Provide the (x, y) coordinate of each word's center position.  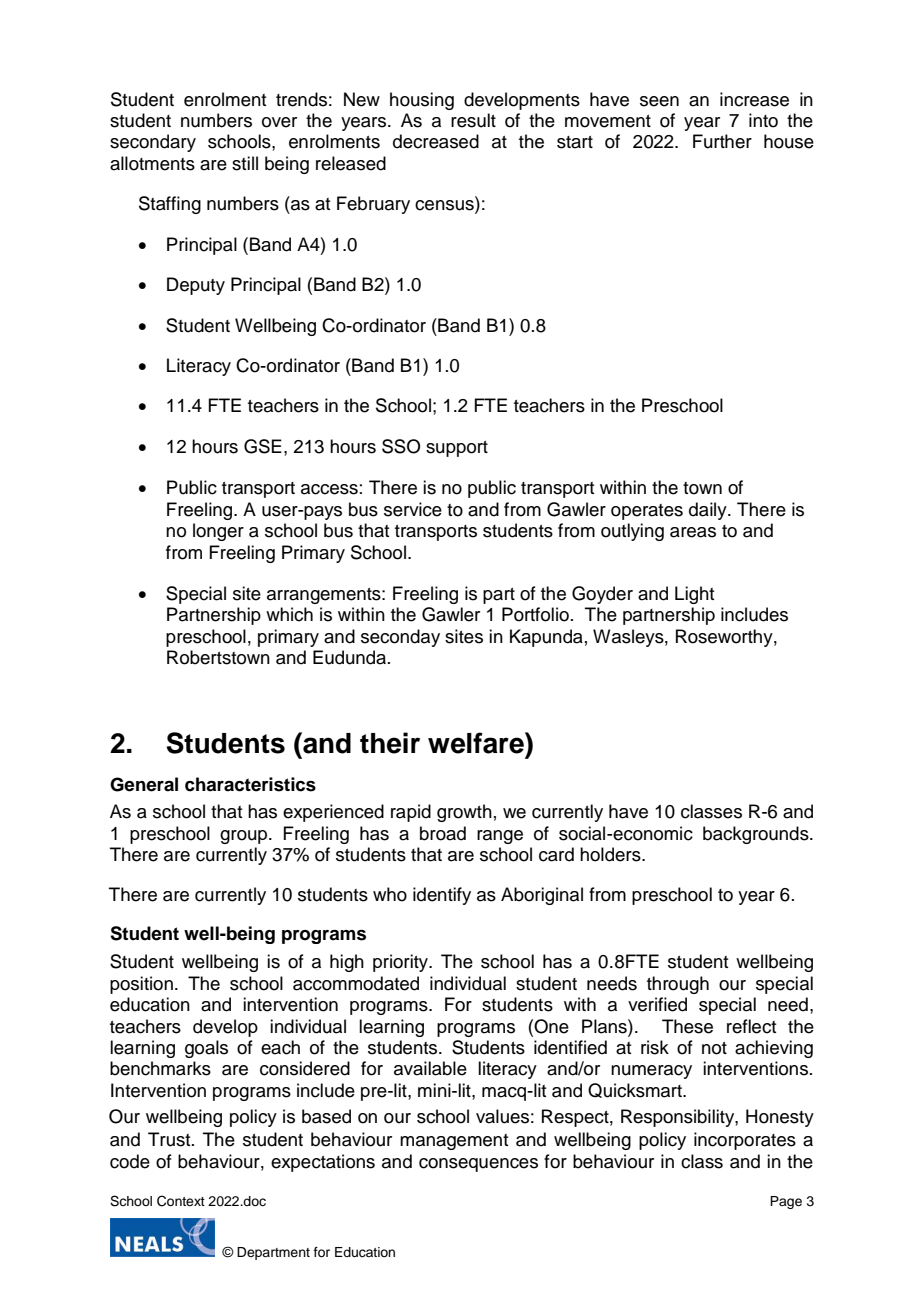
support (457, 449)
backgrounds (757, 835)
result (473, 120)
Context (181, 1201)
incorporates (745, 1141)
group (245, 837)
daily (709, 511)
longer (218, 532)
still (245, 163)
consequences (478, 1165)
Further (722, 141)
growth (464, 813)
